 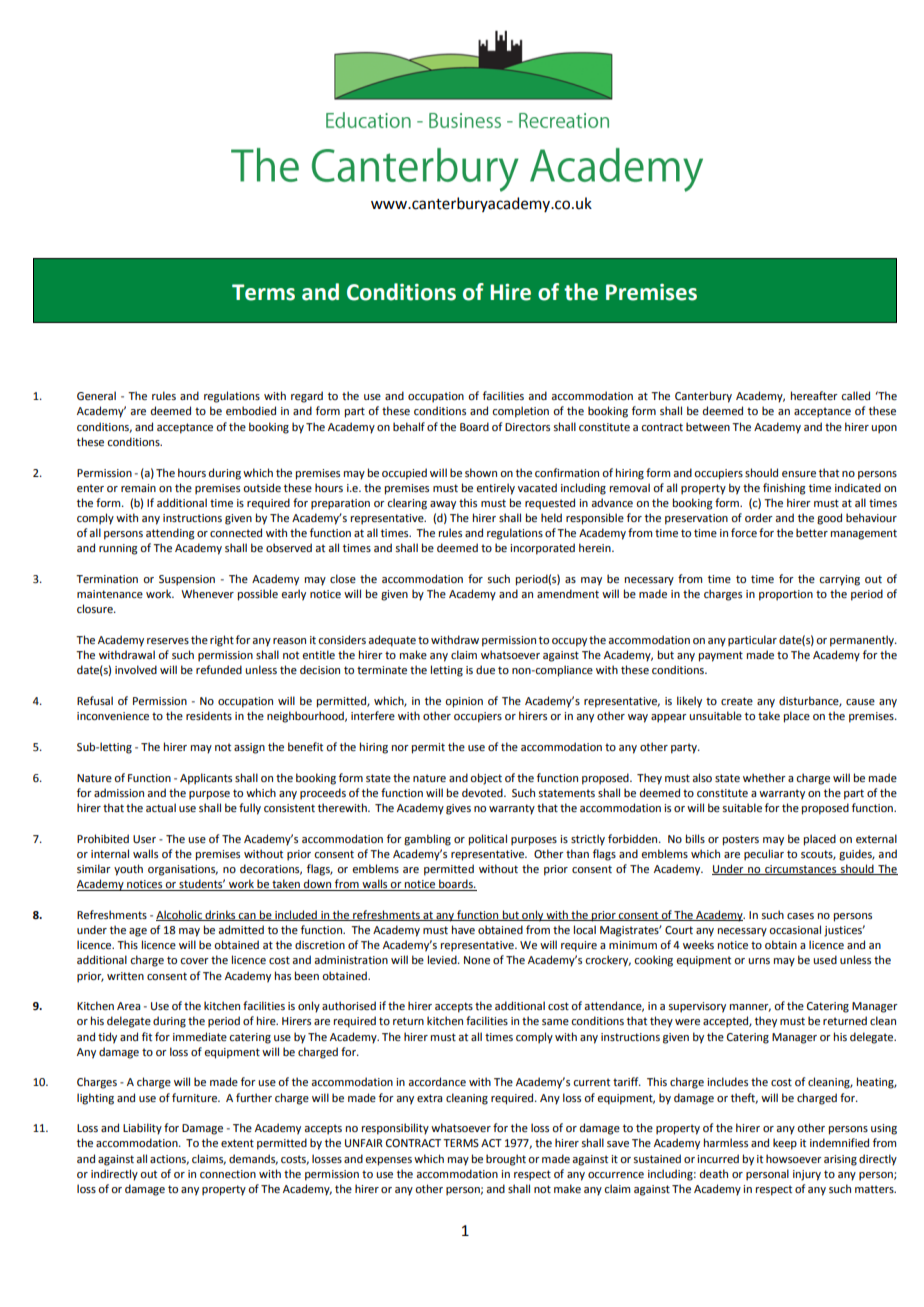 What do you see at coordinates (794, 1158) in the screenshot?
I see `howsoever` at bounding box center [794, 1158].
